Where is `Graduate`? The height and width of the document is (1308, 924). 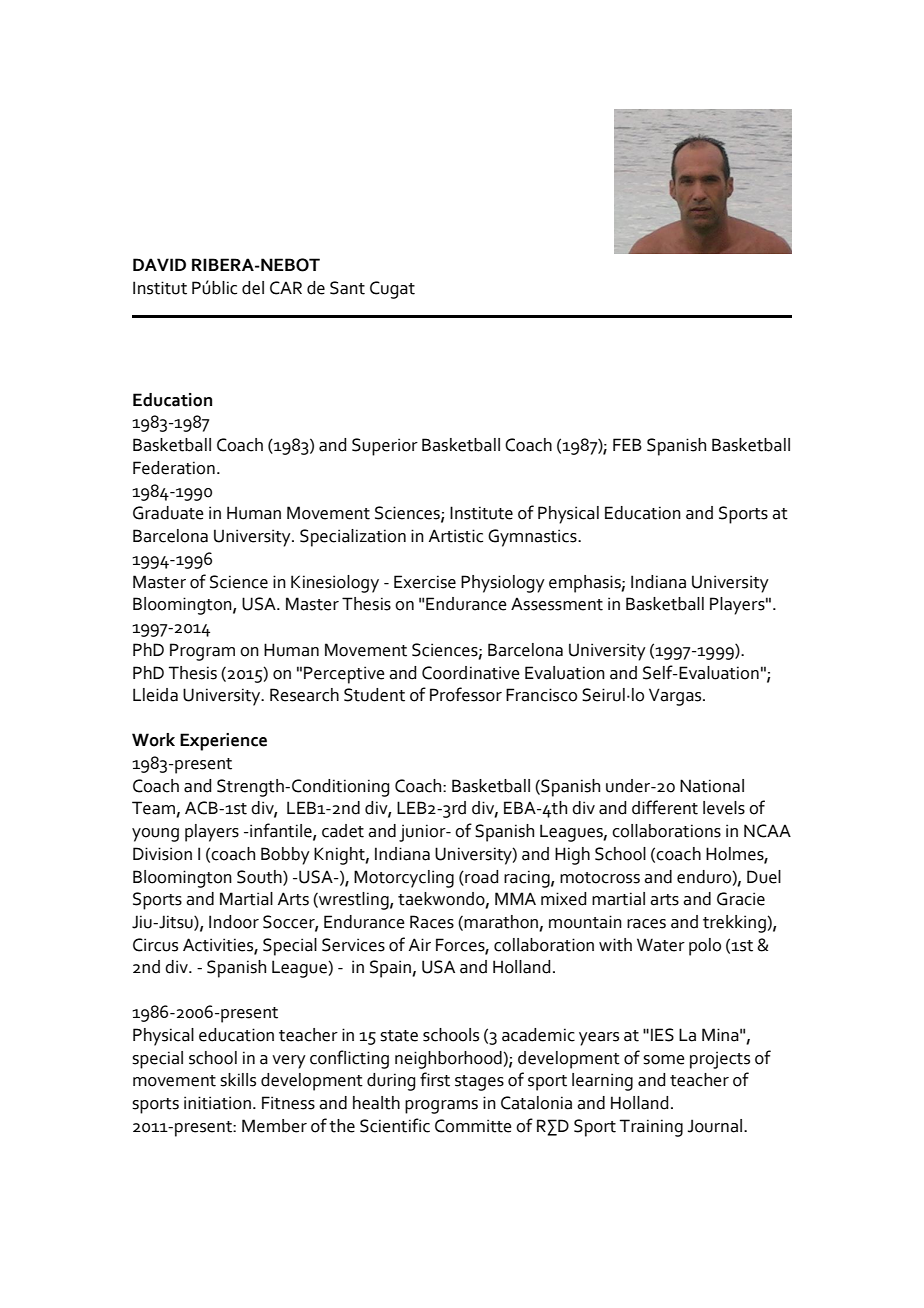 Graduate is located at coordinates (168, 513).
